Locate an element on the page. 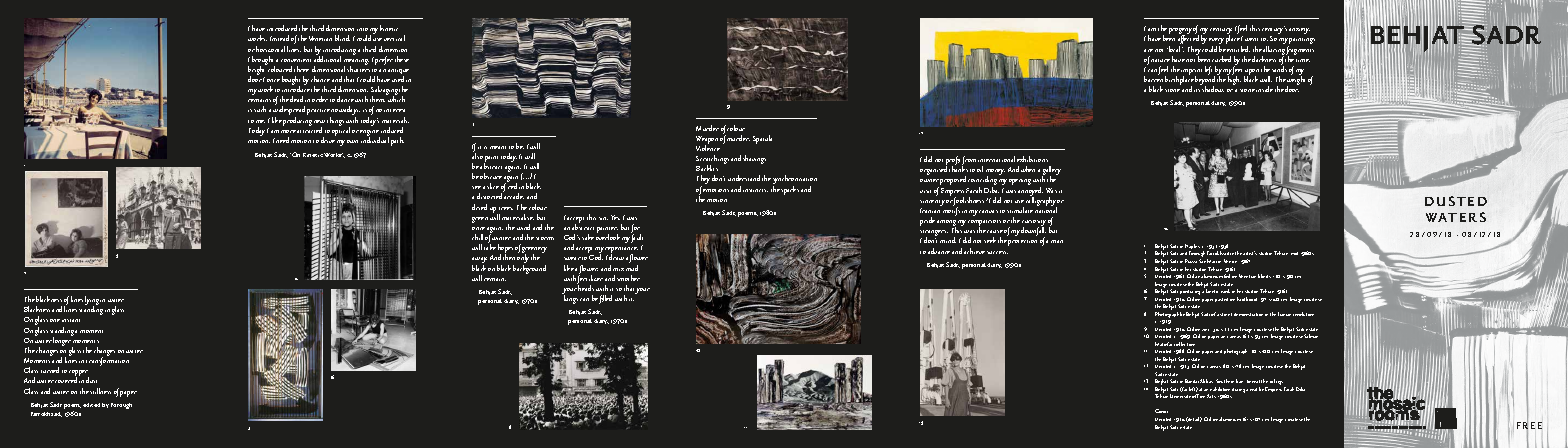  shavings is located at coordinates (754, 159).
